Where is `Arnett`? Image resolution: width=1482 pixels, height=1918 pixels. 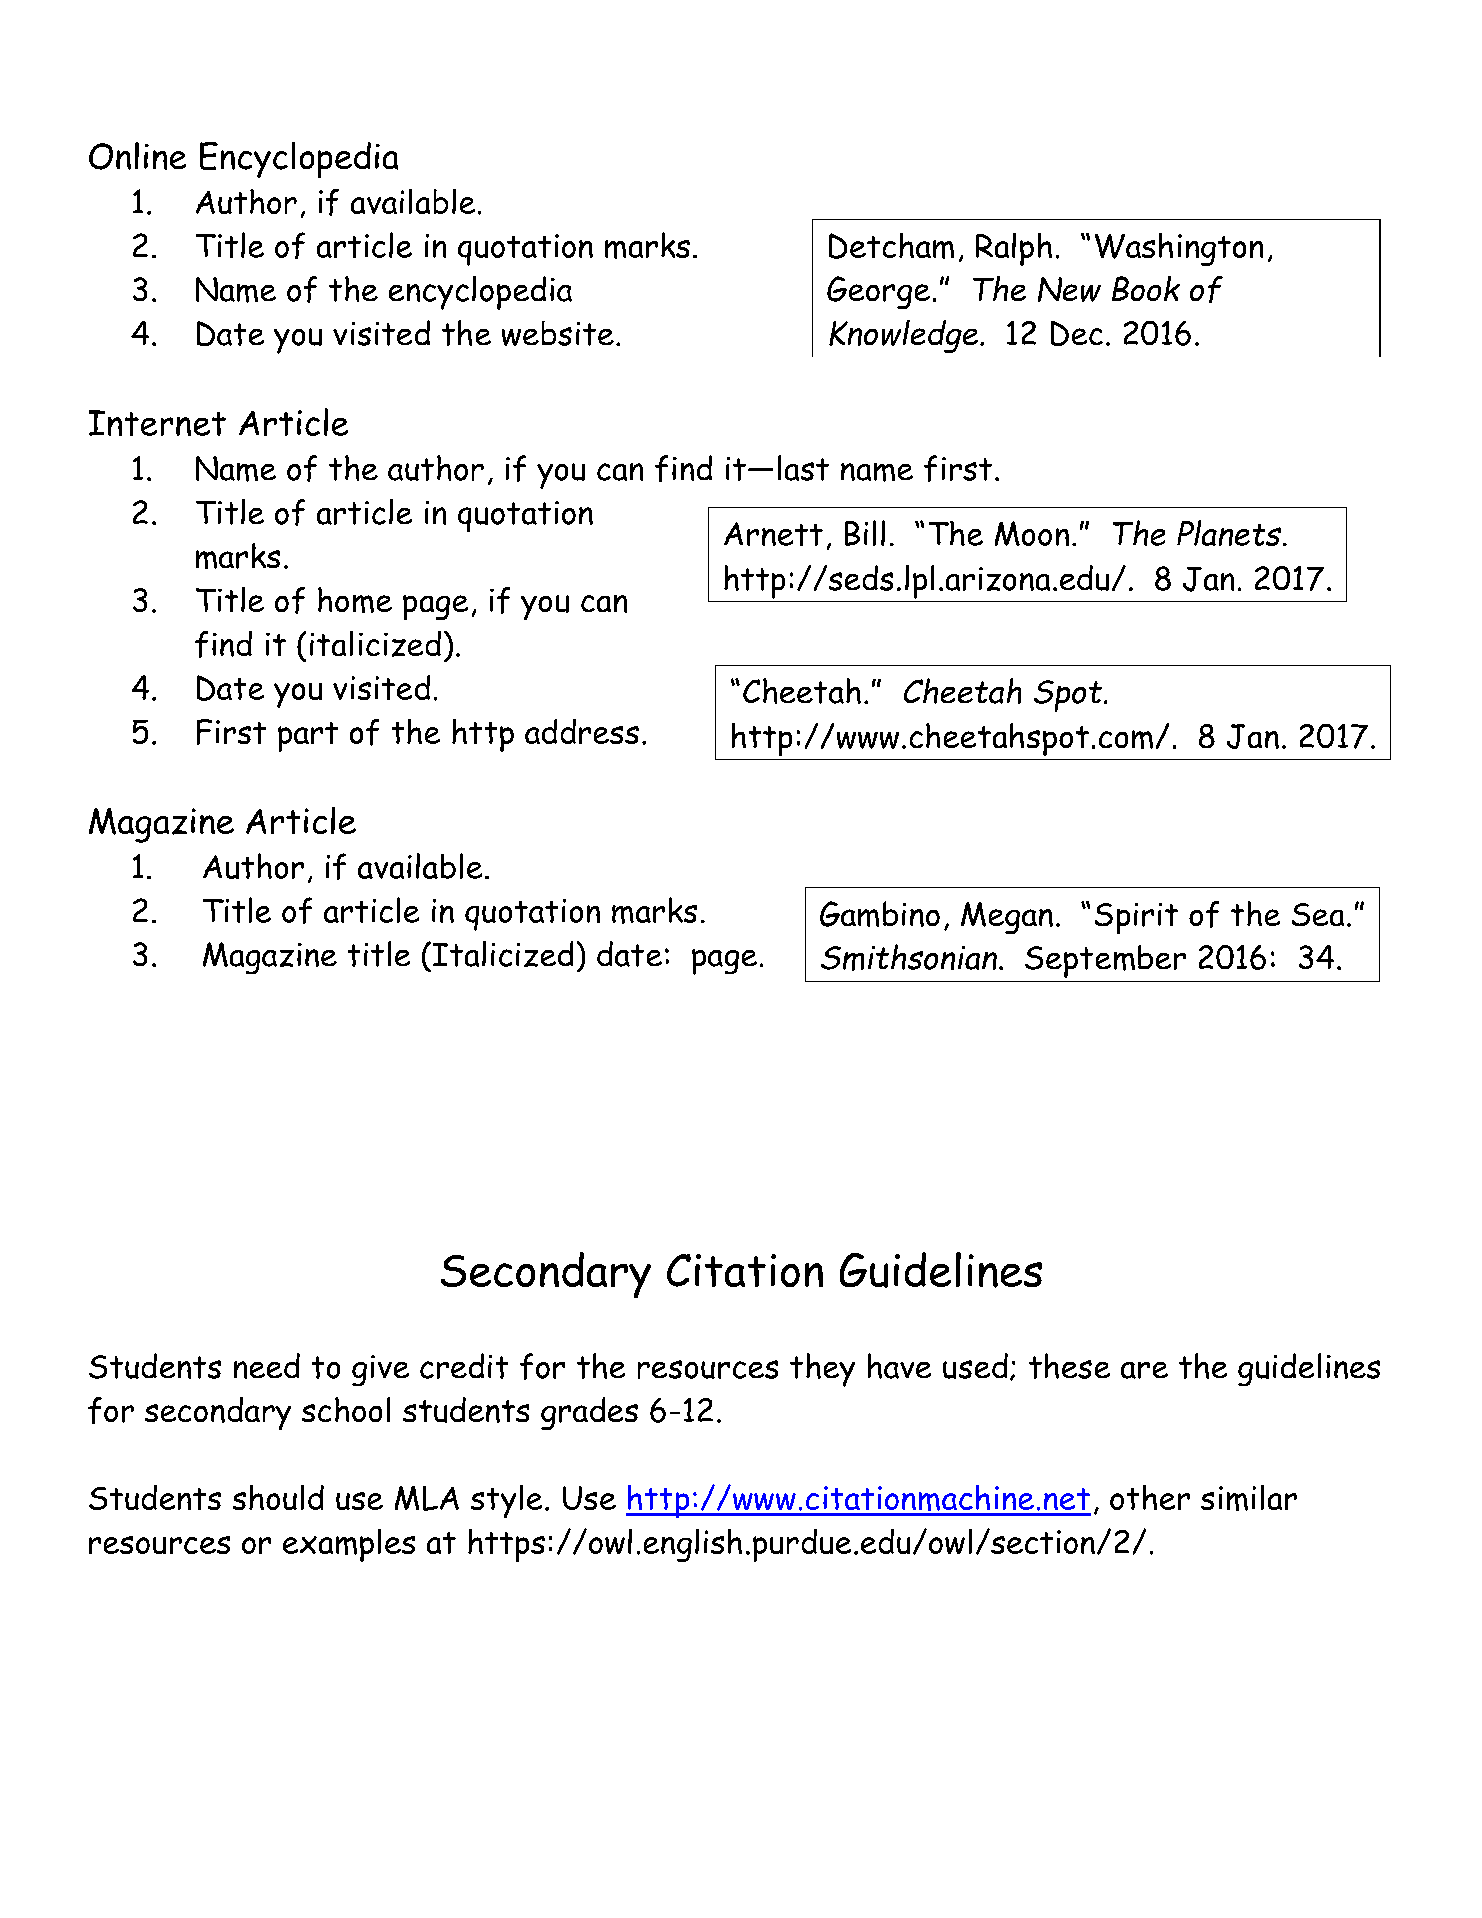
Arnett is located at coordinates (773, 534).
